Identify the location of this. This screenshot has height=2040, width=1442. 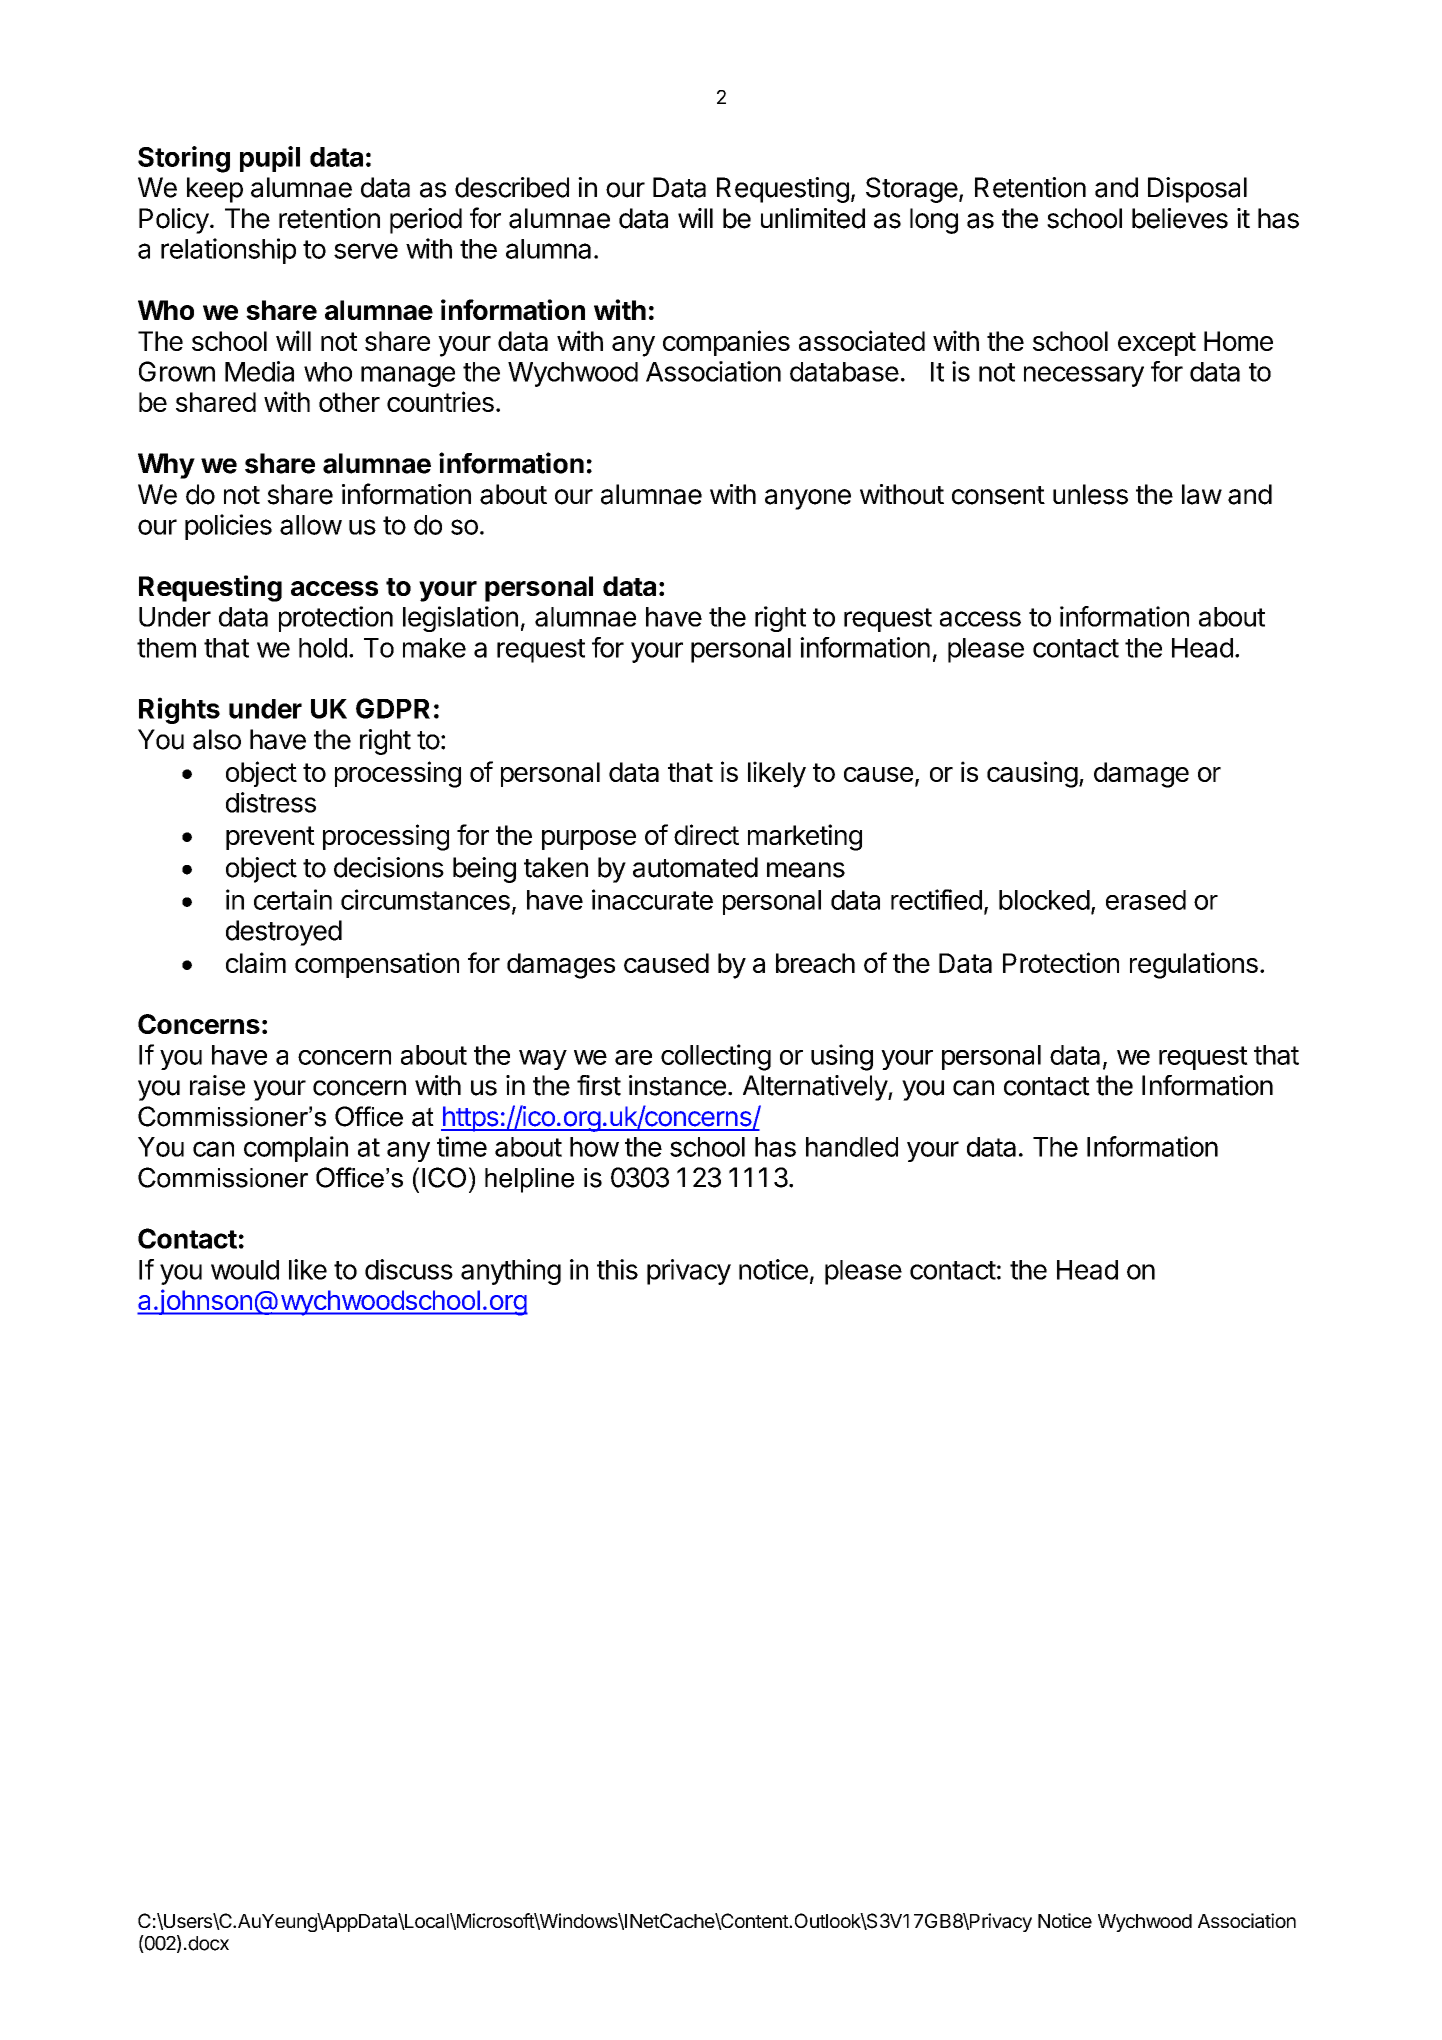
(617, 1269).
